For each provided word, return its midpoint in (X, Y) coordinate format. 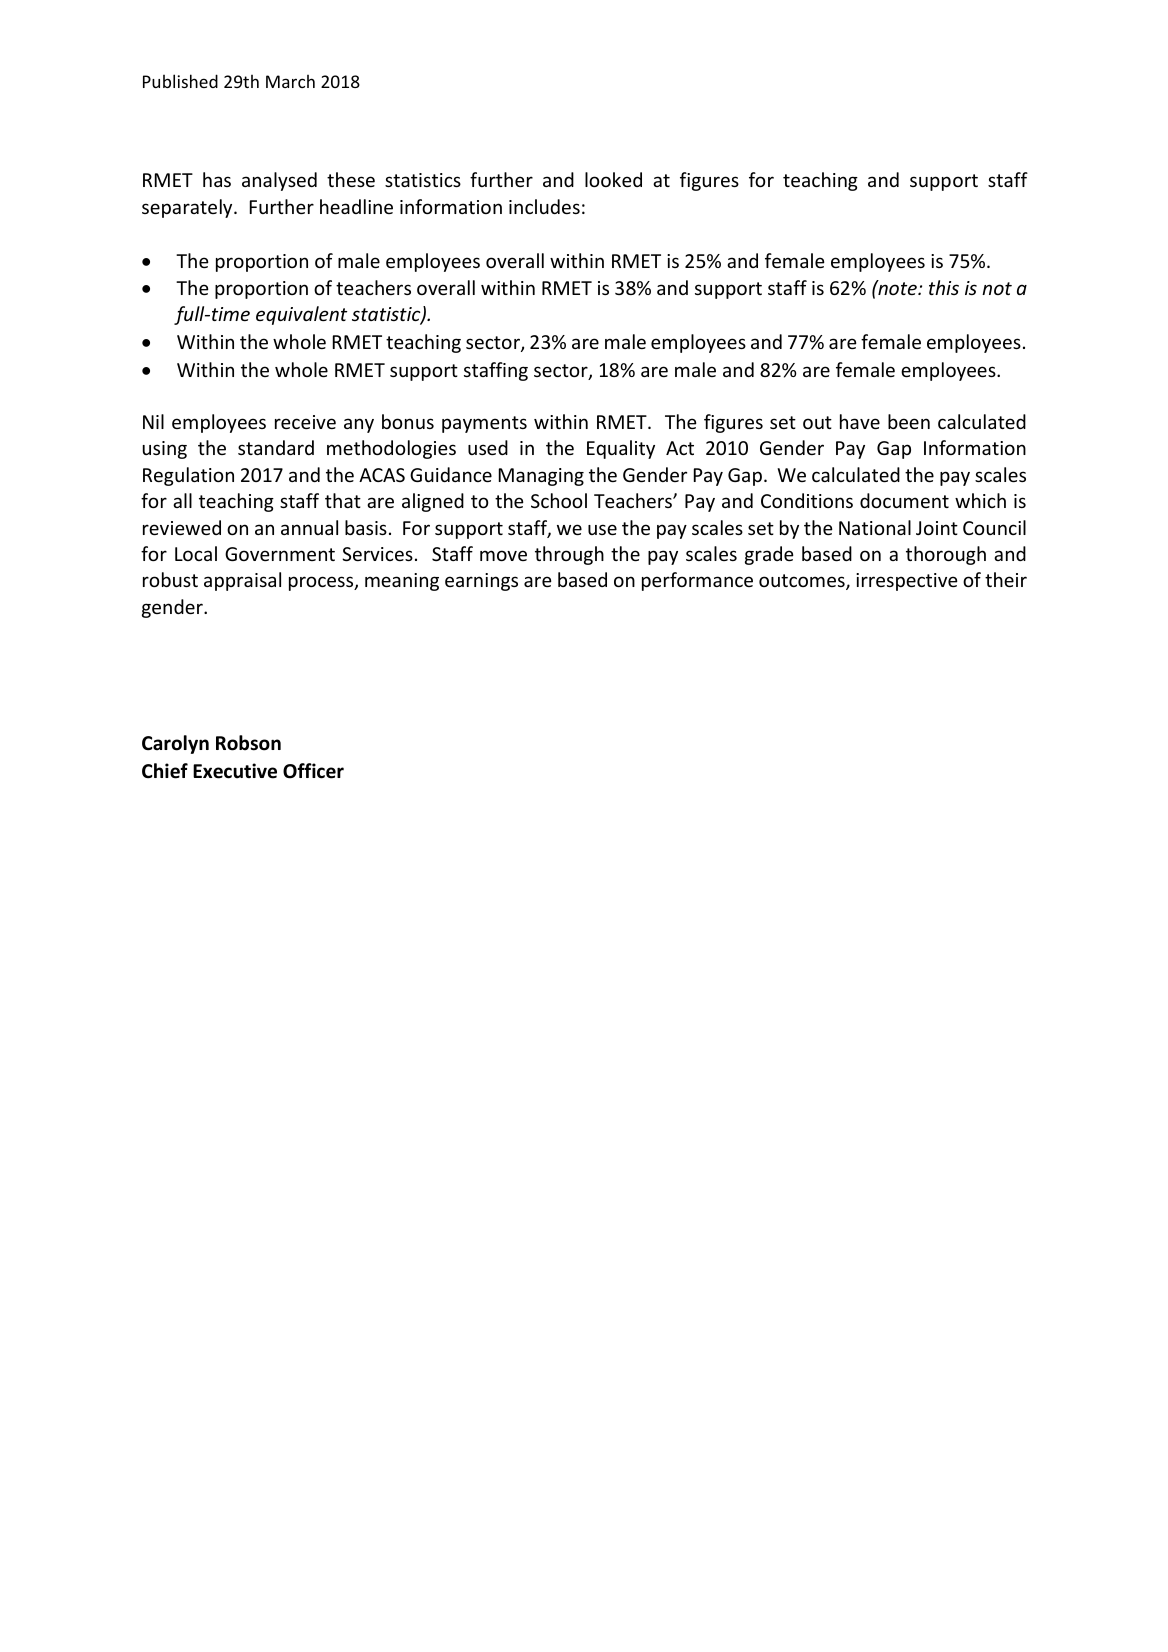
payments (484, 424)
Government (280, 554)
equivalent (302, 315)
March (290, 81)
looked (613, 179)
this (944, 287)
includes (544, 206)
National (875, 527)
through (569, 555)
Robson (248, 743)
